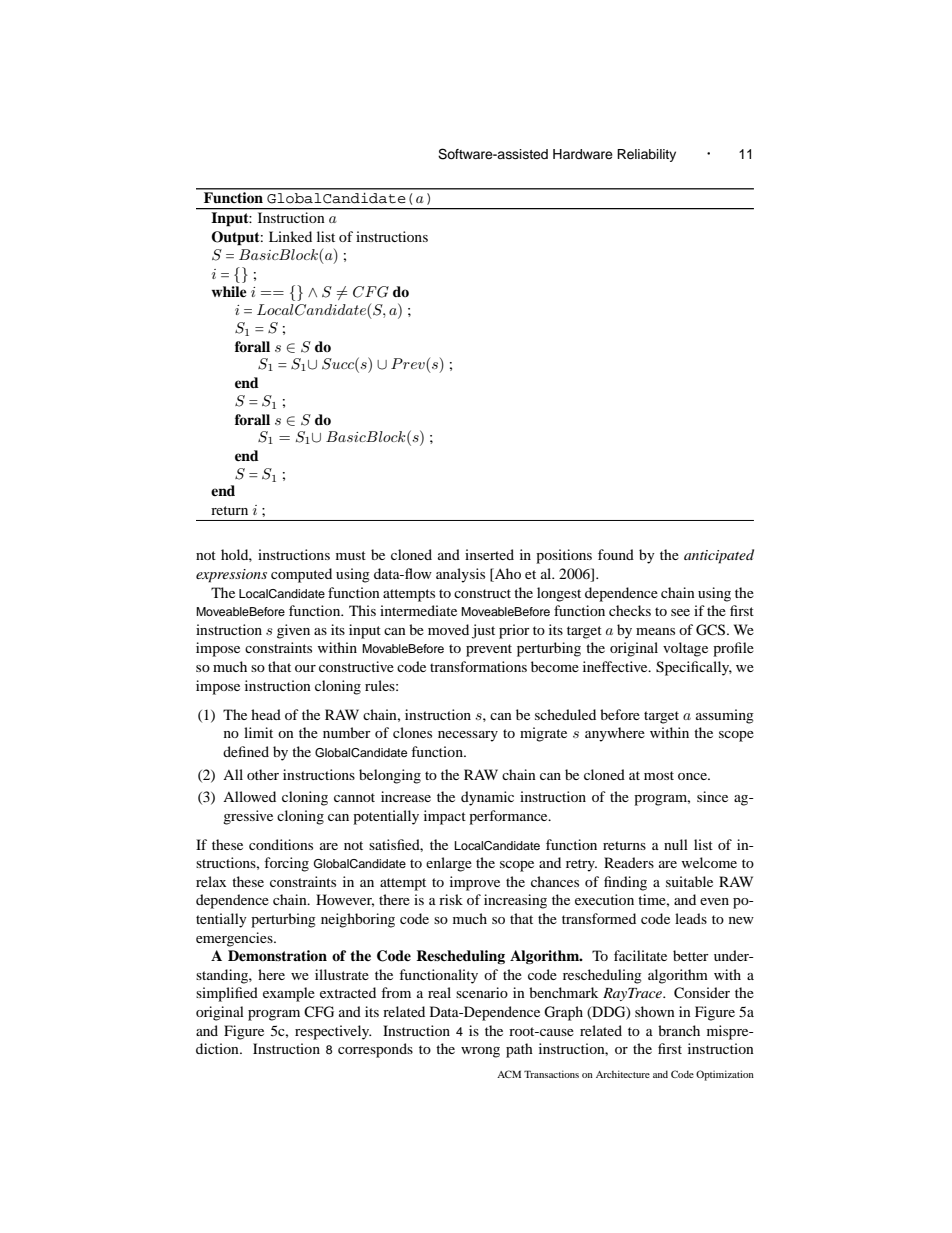 The width and height of the screenshot is (952, 1233). I want to click on Reliability, so click(646, 155).
